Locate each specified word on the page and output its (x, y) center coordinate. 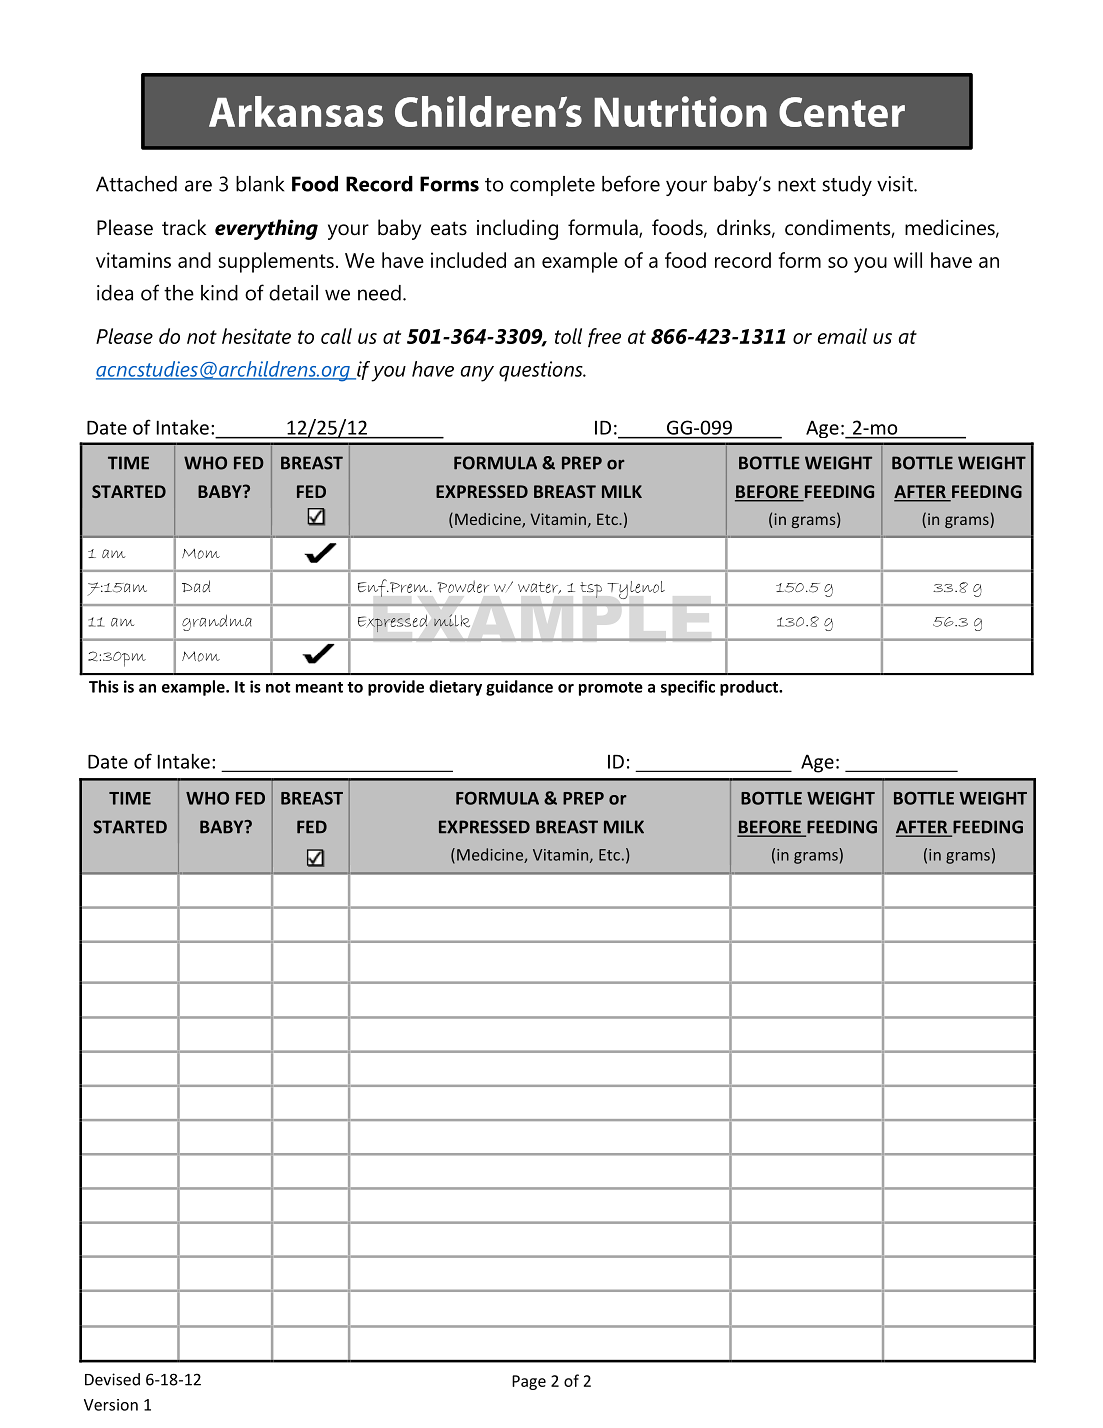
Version (111, 1405)
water (539, 588)
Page (529, 1382)
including (517, 229)
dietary (455, 688)
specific (688, 688)
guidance (519, 688)
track (184, 227)
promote (611, 689)
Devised (112, 1379)
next (797, 185)
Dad (196, 586)
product (750, 688)
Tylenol (636, 590)
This (104, 686)
